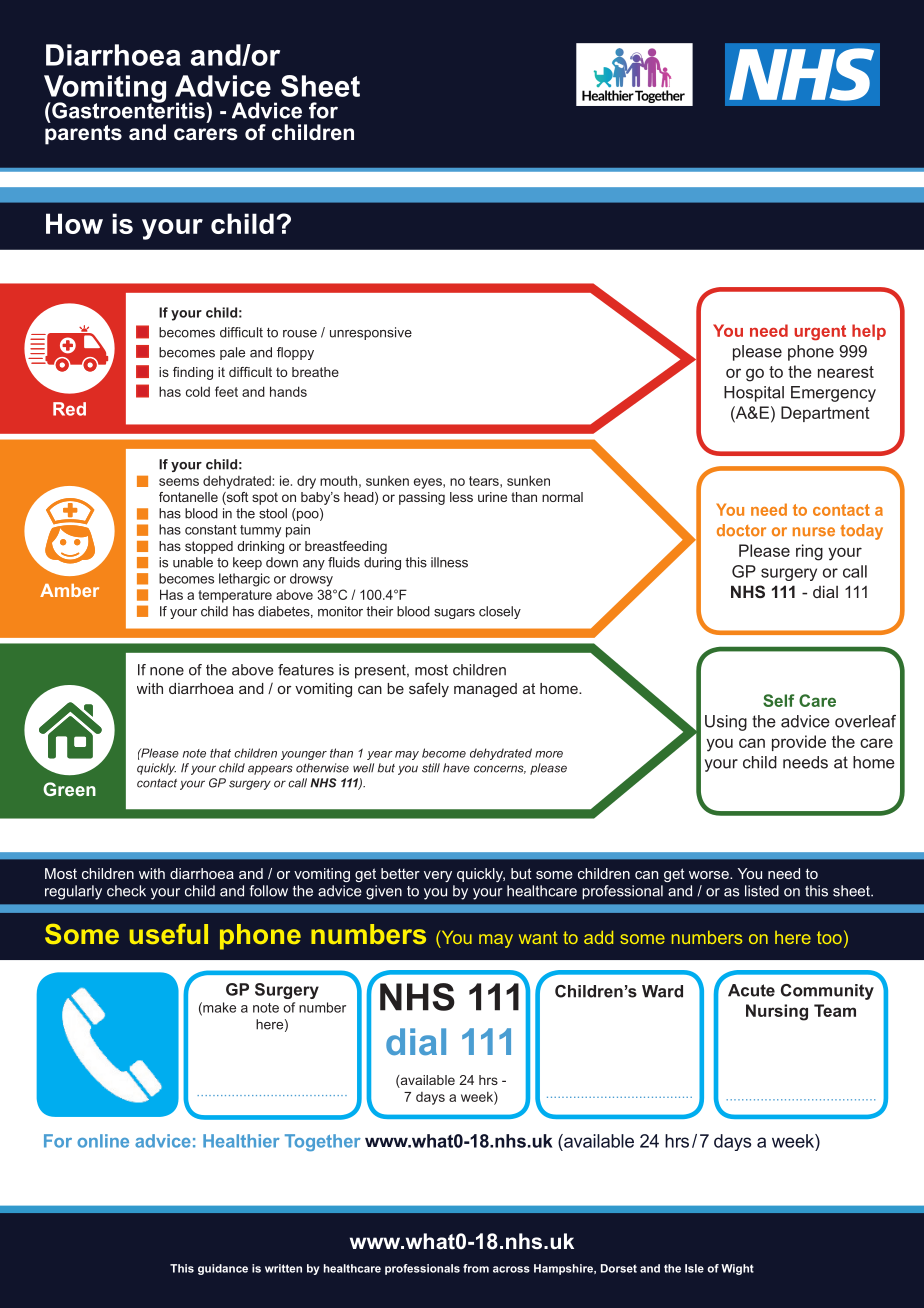 This screenshot has width=924, height=1308. Describe the element at coordinates (762, 891) in the screenshot. I see `listed` at that location.
